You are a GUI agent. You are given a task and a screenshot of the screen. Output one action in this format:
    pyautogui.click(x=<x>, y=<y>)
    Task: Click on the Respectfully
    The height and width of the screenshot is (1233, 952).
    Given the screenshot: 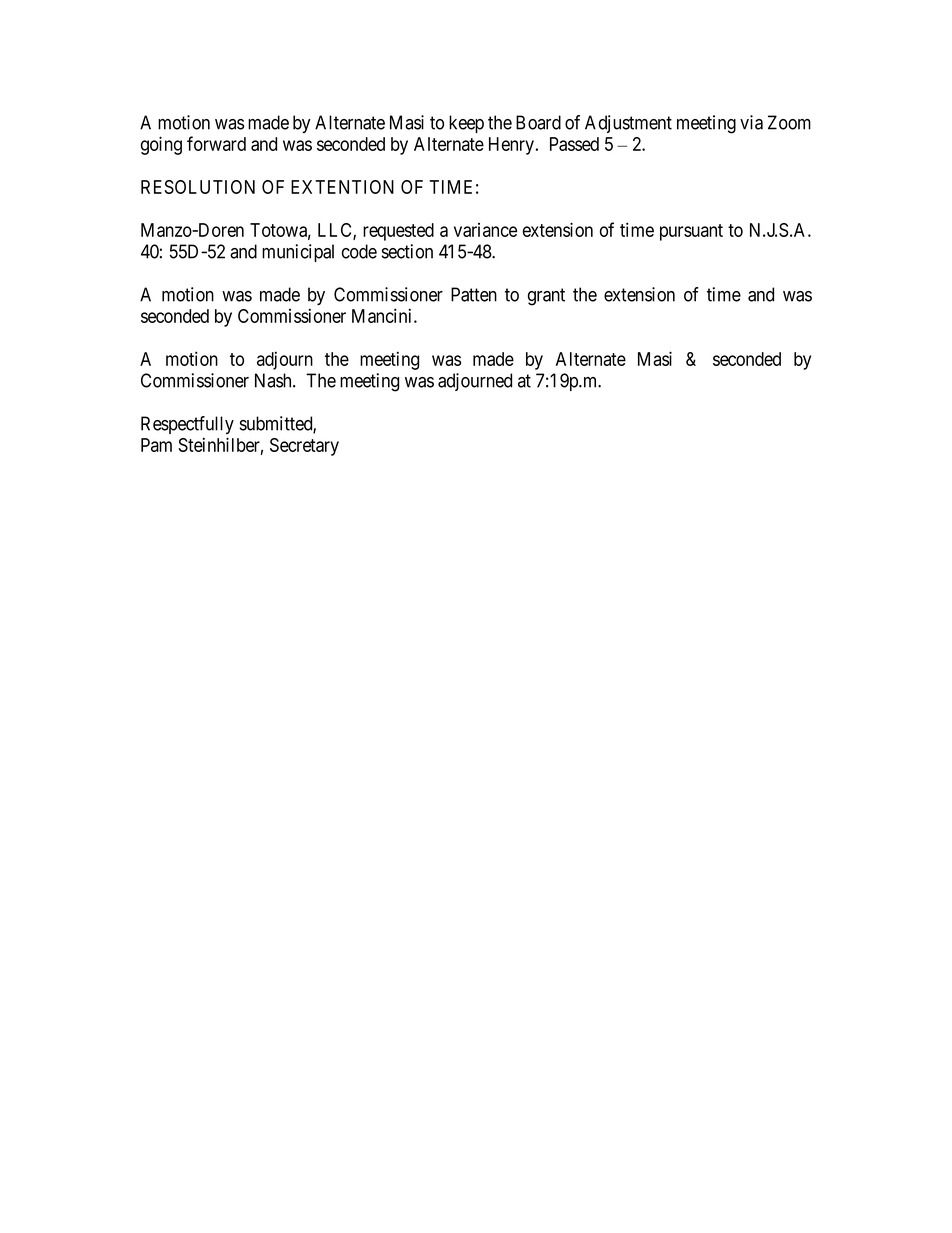 What is the action you would take?
    pyautogui.click(x=187, y=425)
